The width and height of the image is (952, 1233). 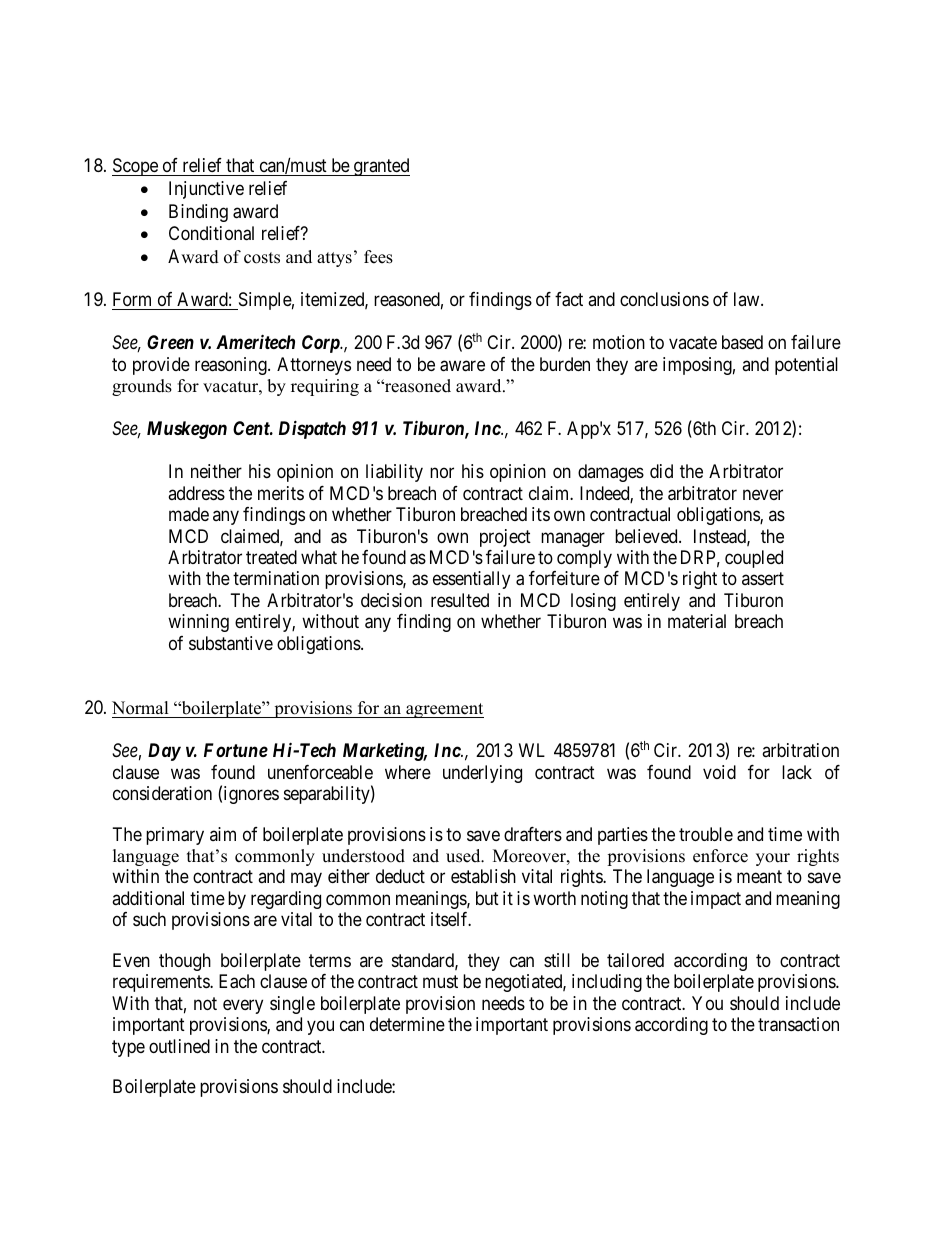 What do you see at coordinates (381, 167) in the image?
I see `granted` at bounding box center [381, 167].
